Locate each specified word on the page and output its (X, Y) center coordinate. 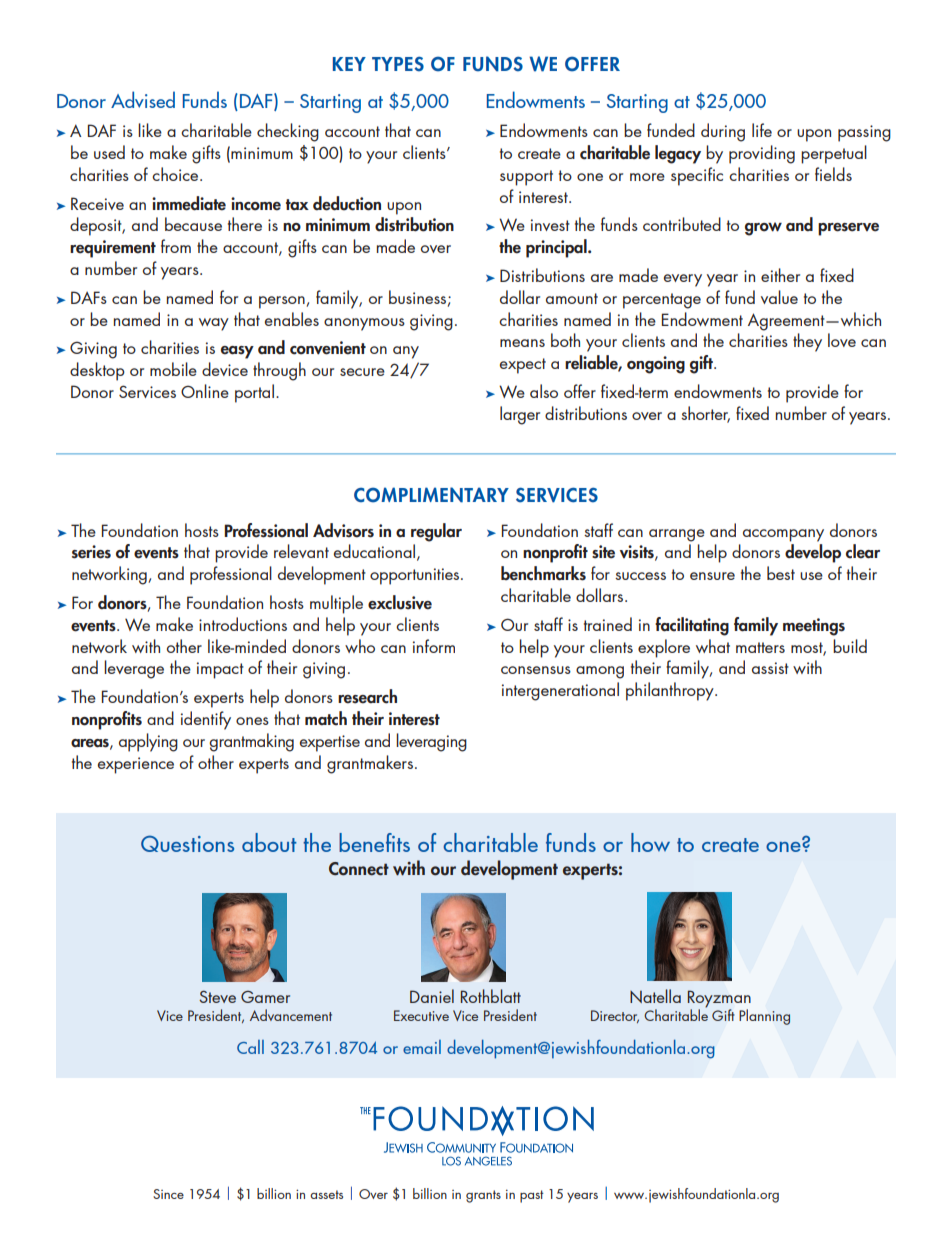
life (762, 130)
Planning (764, 1017)
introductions (243, 624)
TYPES (398, 64)
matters (760, 647)
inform (434, 646)
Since (168, 1194)
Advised (143, 99)
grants (483, 1196)
